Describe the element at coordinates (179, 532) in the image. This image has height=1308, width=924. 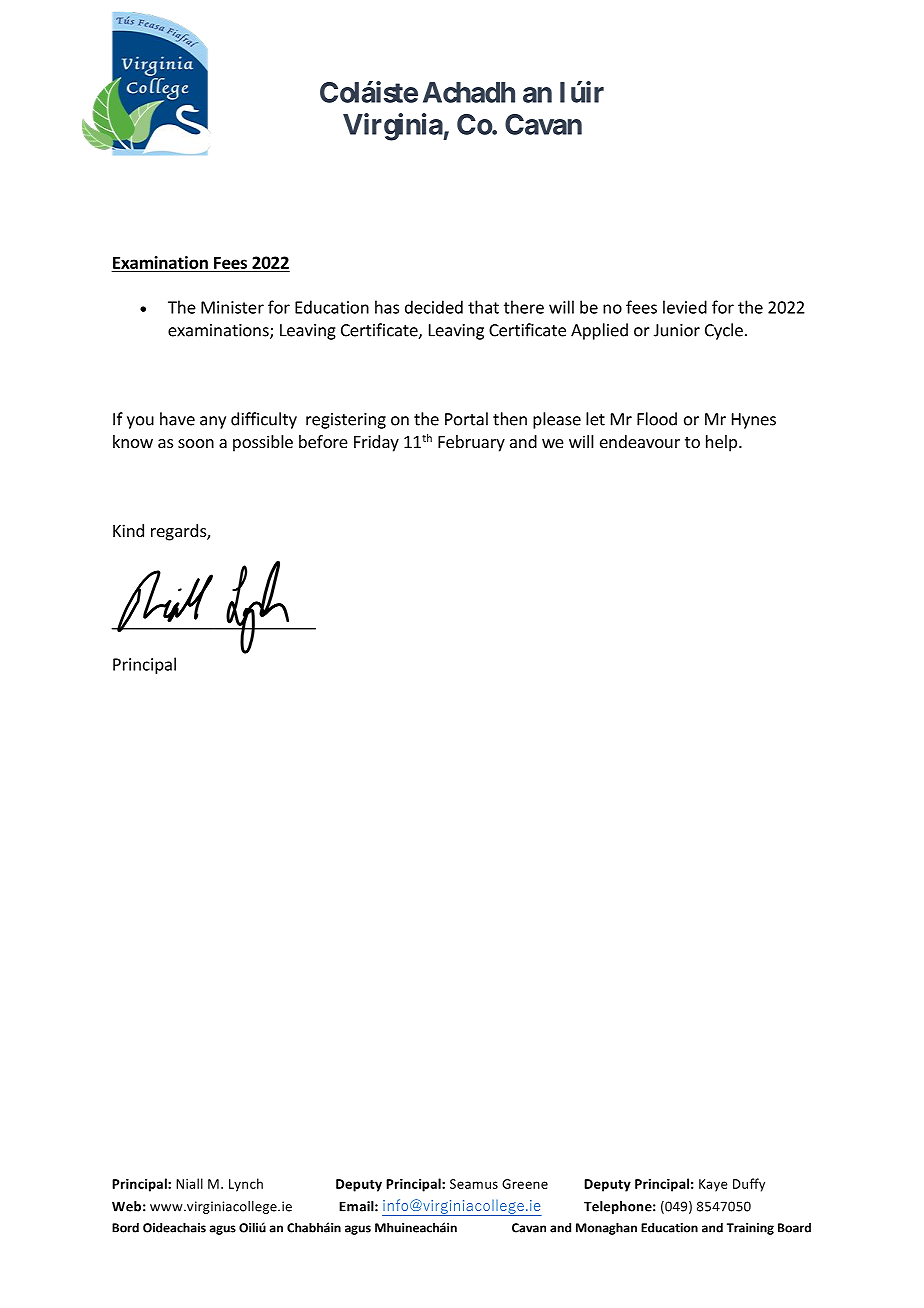
I see `regards` at that location.
